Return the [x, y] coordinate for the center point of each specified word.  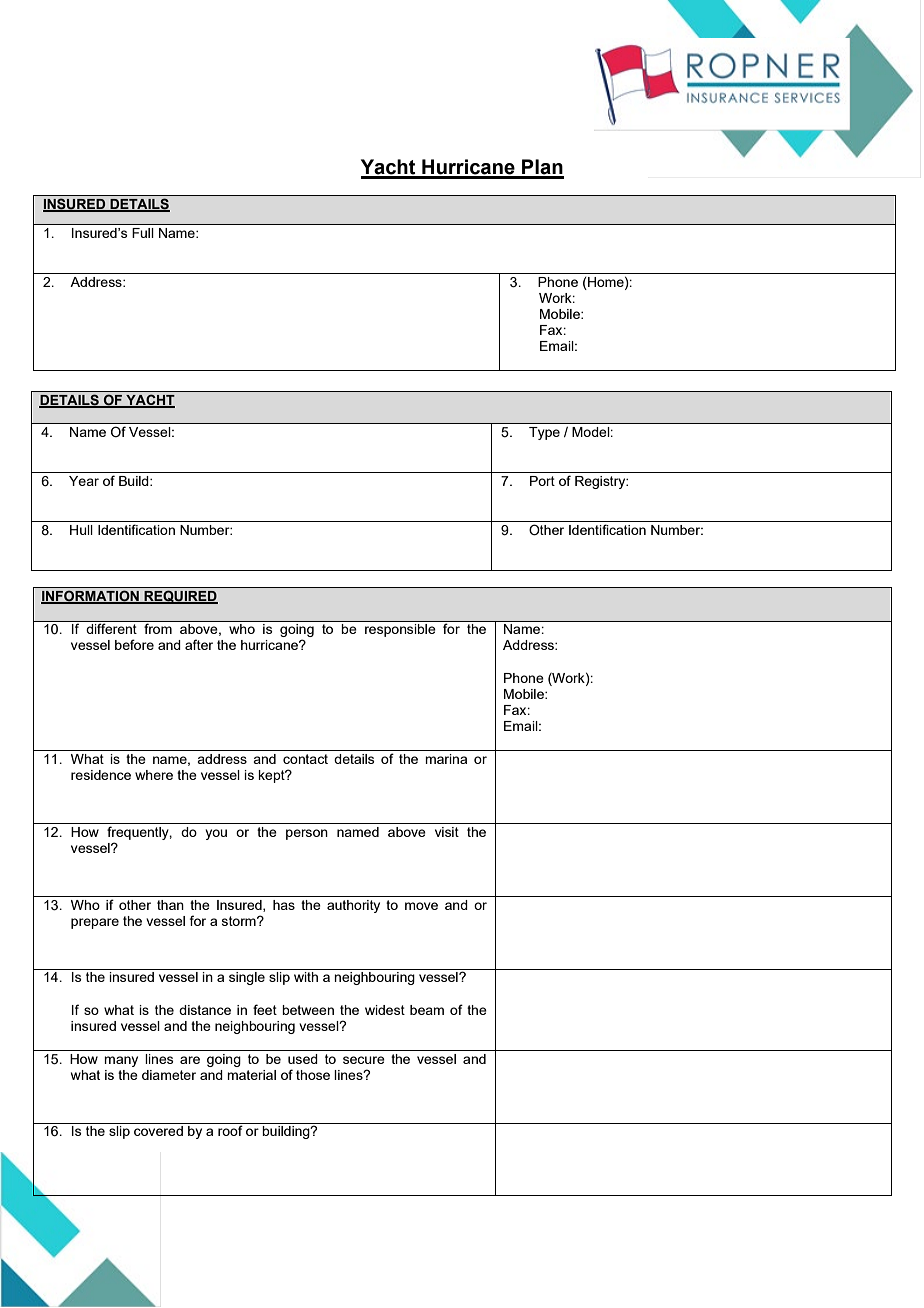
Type [544, 433]
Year [84, 481]
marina [446, 759]
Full [142, 233]
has [284, 905]
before [134, 644]
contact [305, 759]
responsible [400, 630]
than [170, 905]
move [421, 906]
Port [542, 481]
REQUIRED [180, 597]
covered [158, 1131]
